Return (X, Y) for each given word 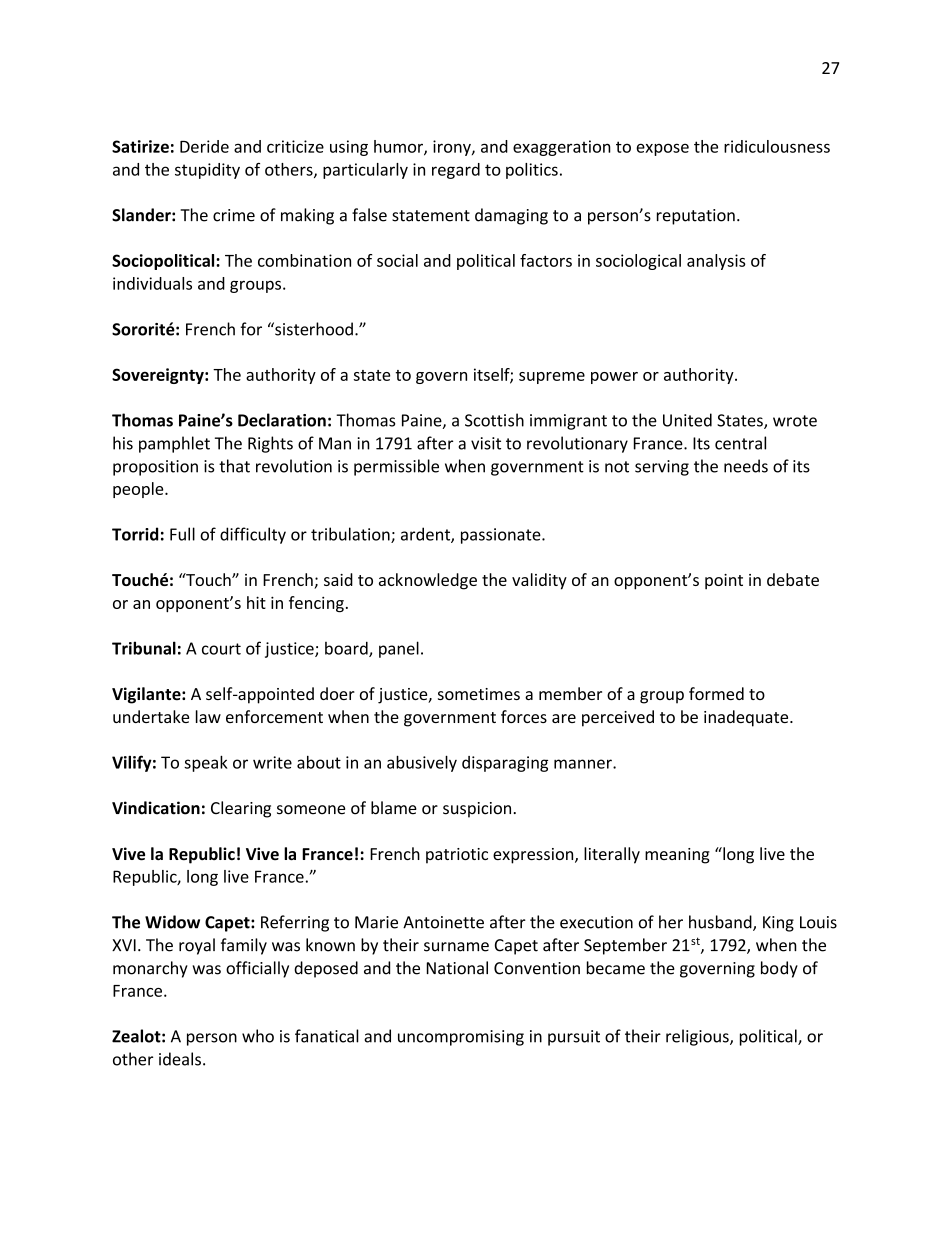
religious (698, 1037)
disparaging (505, 764)
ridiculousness (777, 146)
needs (746, 466)
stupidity (207, 171)
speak (206, 763)
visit (486, 443)
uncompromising (461, 1038)
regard (456, 171)
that (234, 466)
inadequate (747, 718)
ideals (180, 1059)
